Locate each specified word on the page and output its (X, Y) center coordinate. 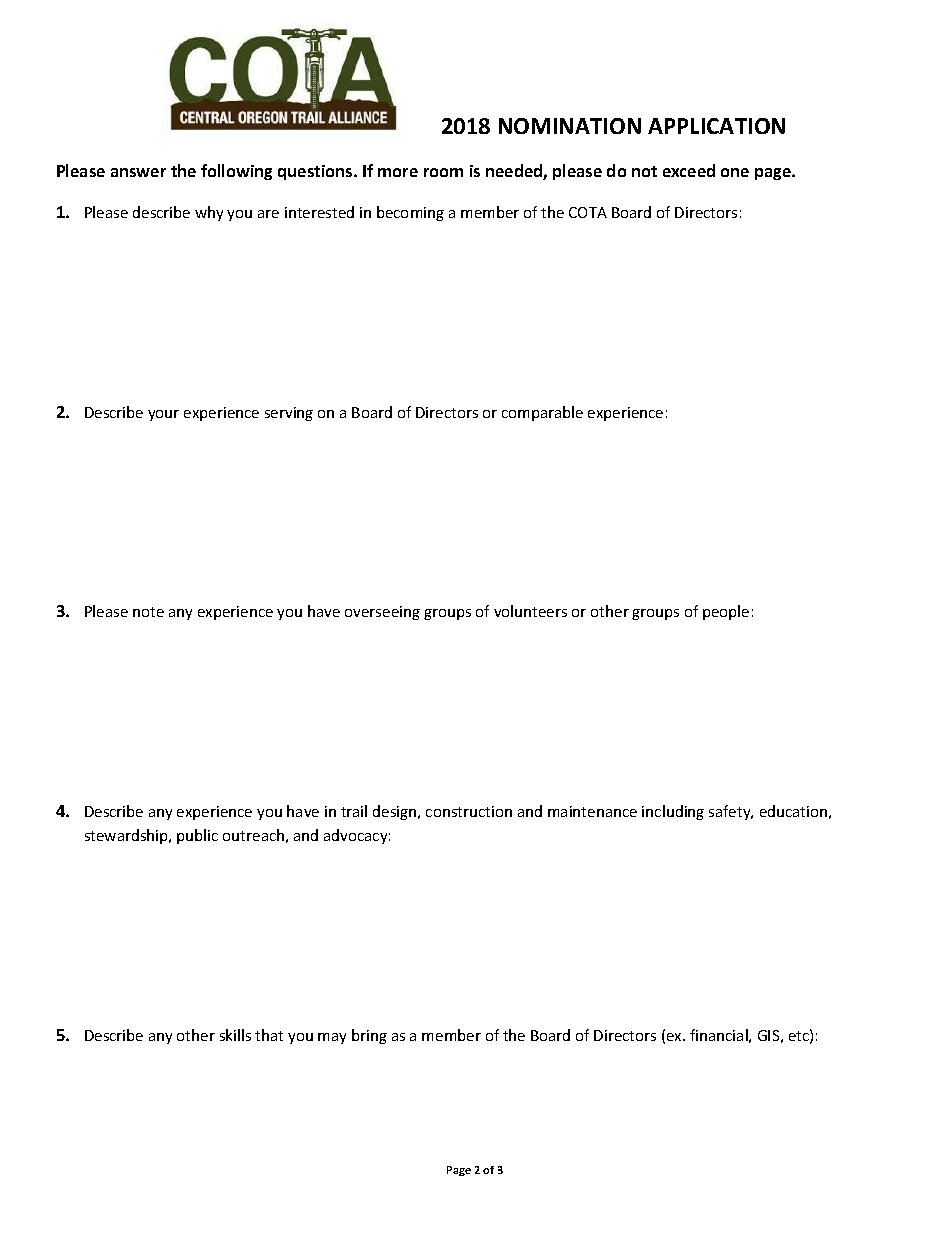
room (443, 172)
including (673, 812)
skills (235, 1035)
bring (369, 1036)
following (236, 172)
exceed (689, 170)
